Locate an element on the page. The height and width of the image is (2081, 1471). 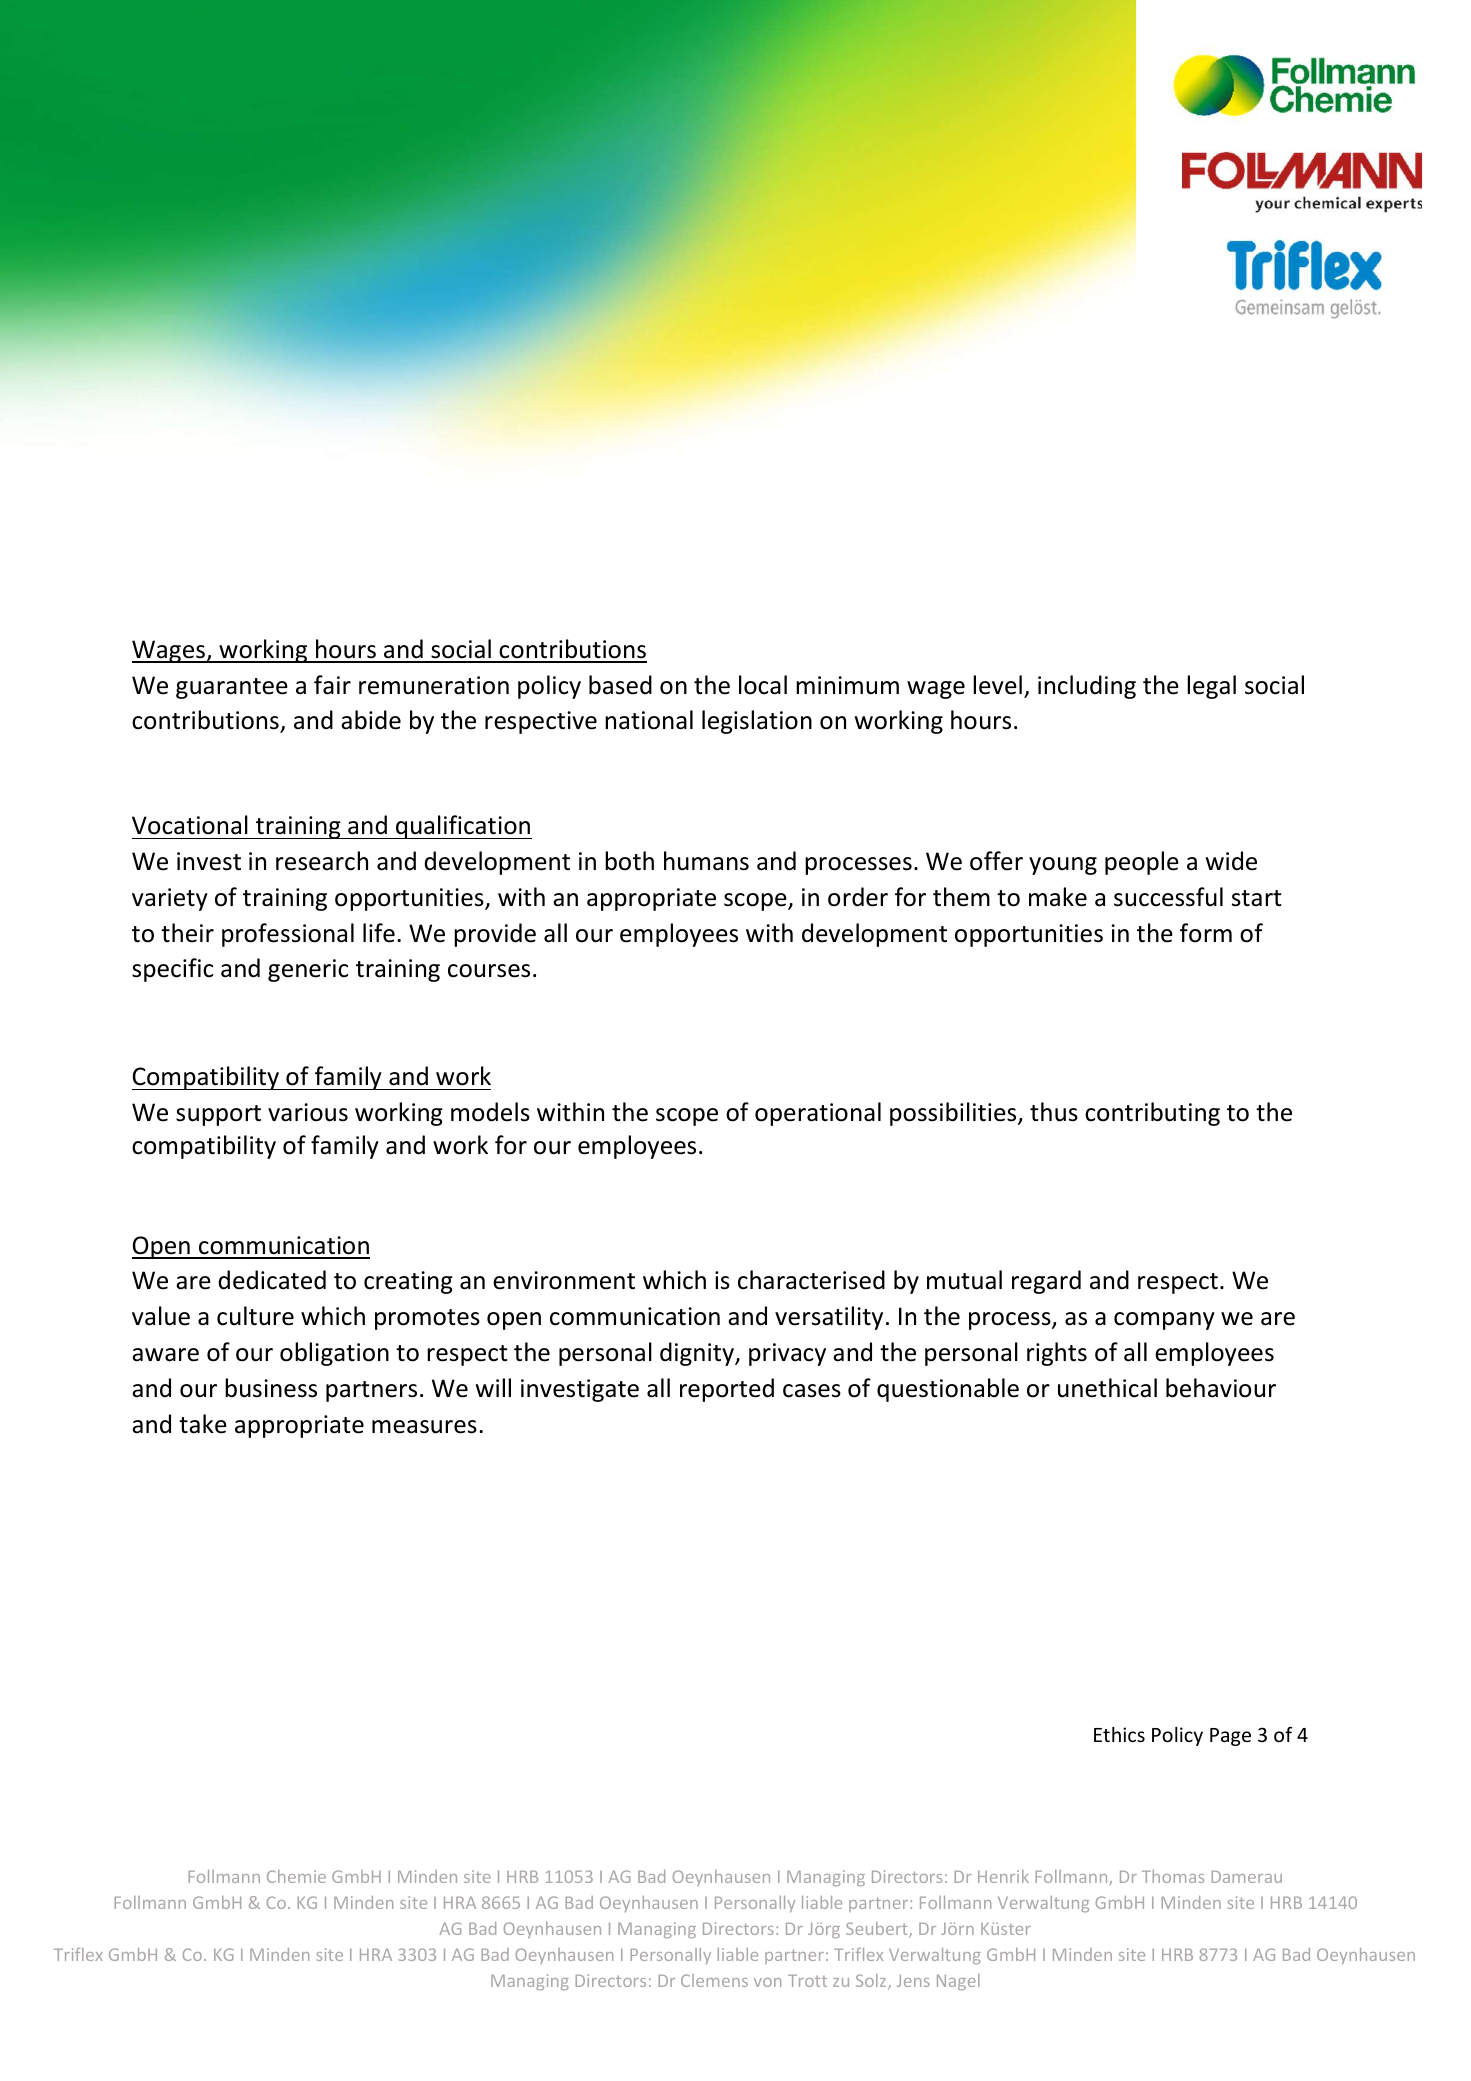
Clemens is located at coordinates (714, 1980).
